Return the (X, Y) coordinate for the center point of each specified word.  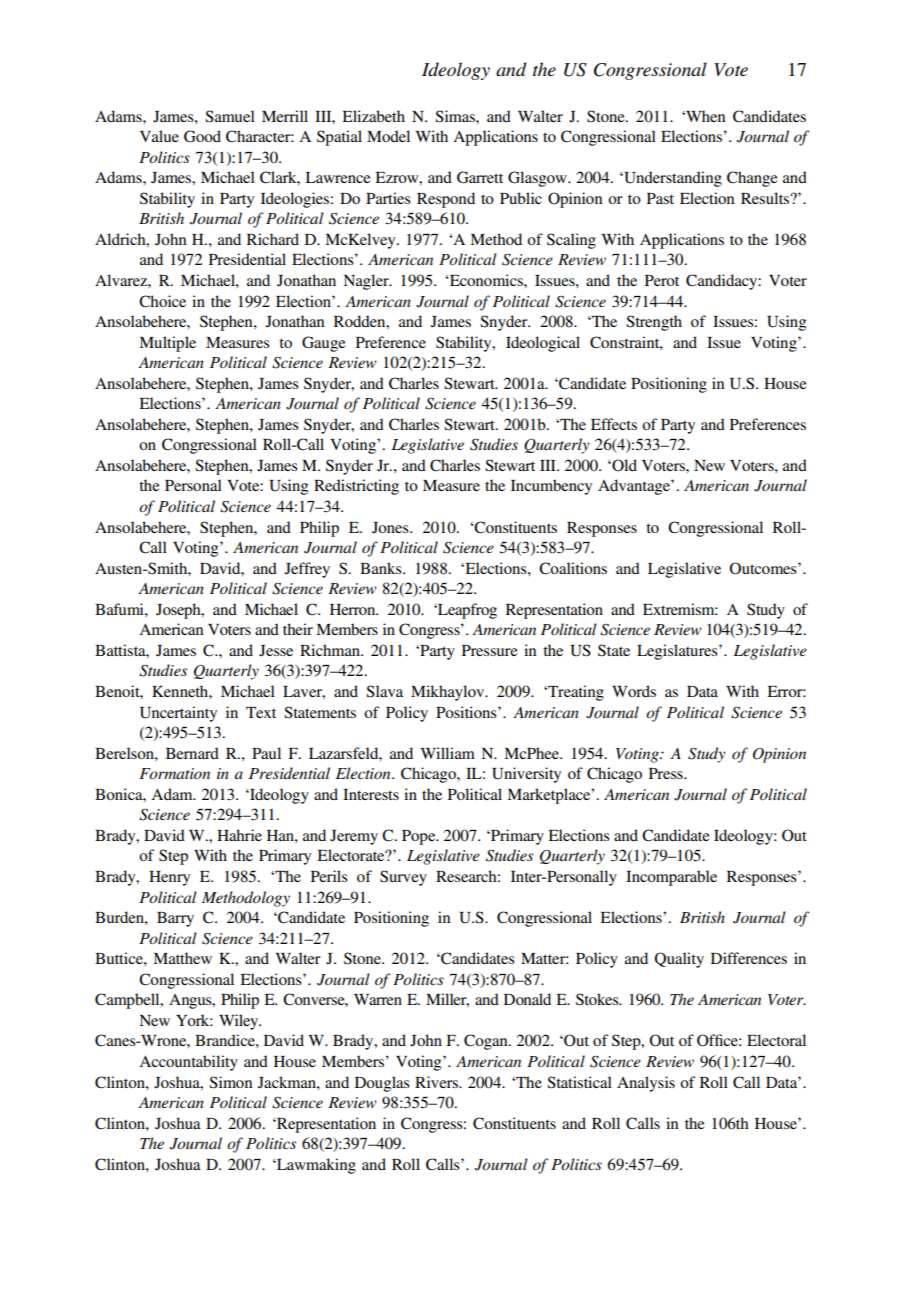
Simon (230, 1082)
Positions (467, 712)
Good (202, 136)
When (704, 116)
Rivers (437, 1082)
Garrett (480, 177)
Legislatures (678, 652)
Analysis (646, 1084)
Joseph (179, 611)
